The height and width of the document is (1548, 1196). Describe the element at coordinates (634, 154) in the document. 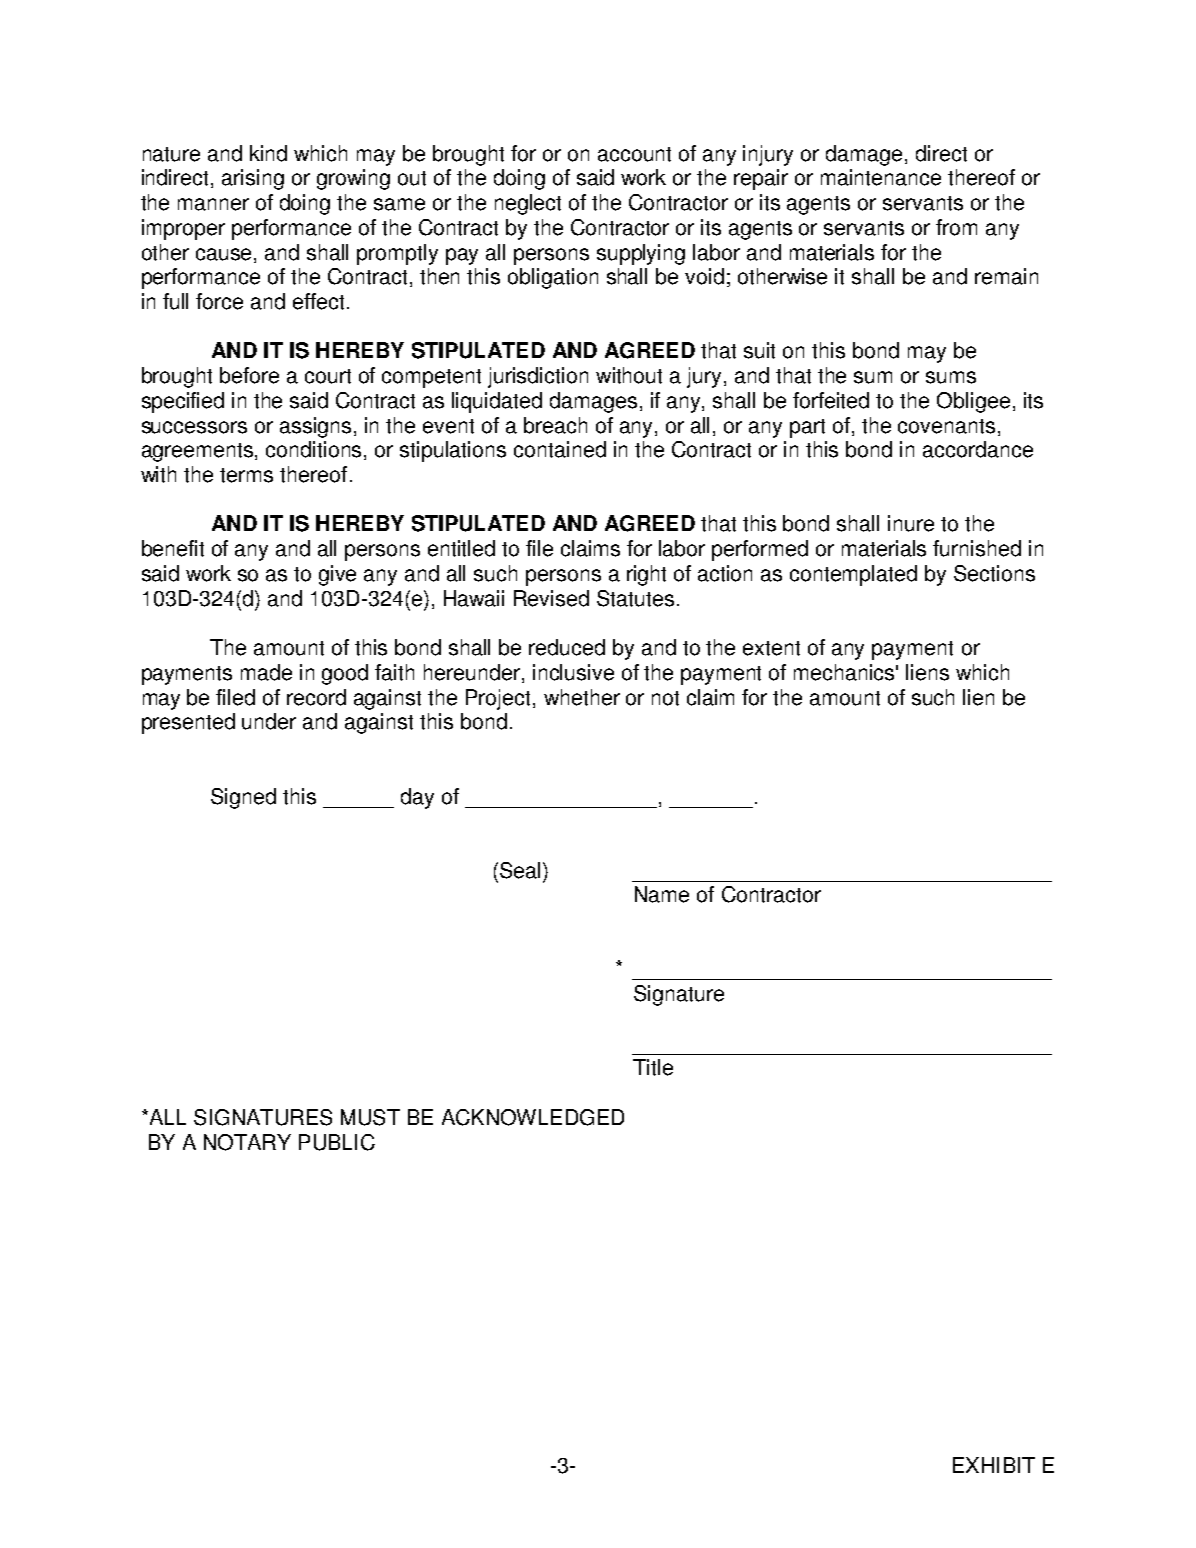

I see `account` at that location.
